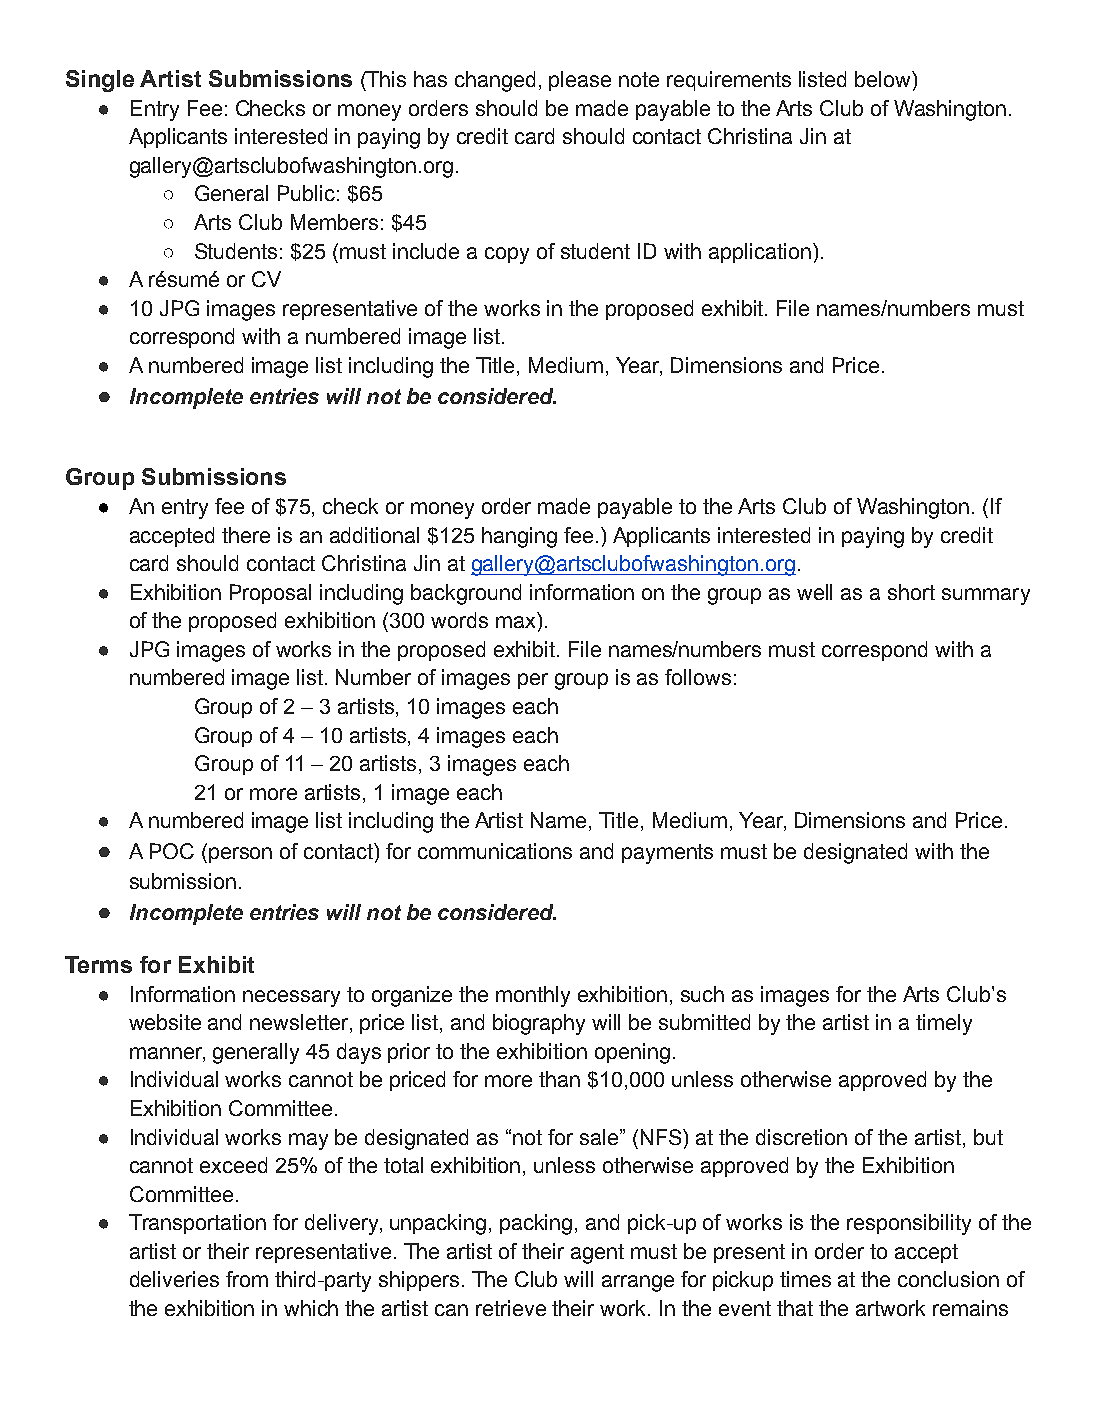 This document has height=1424, width=1100. I want to click on please, so click(580, 81).
